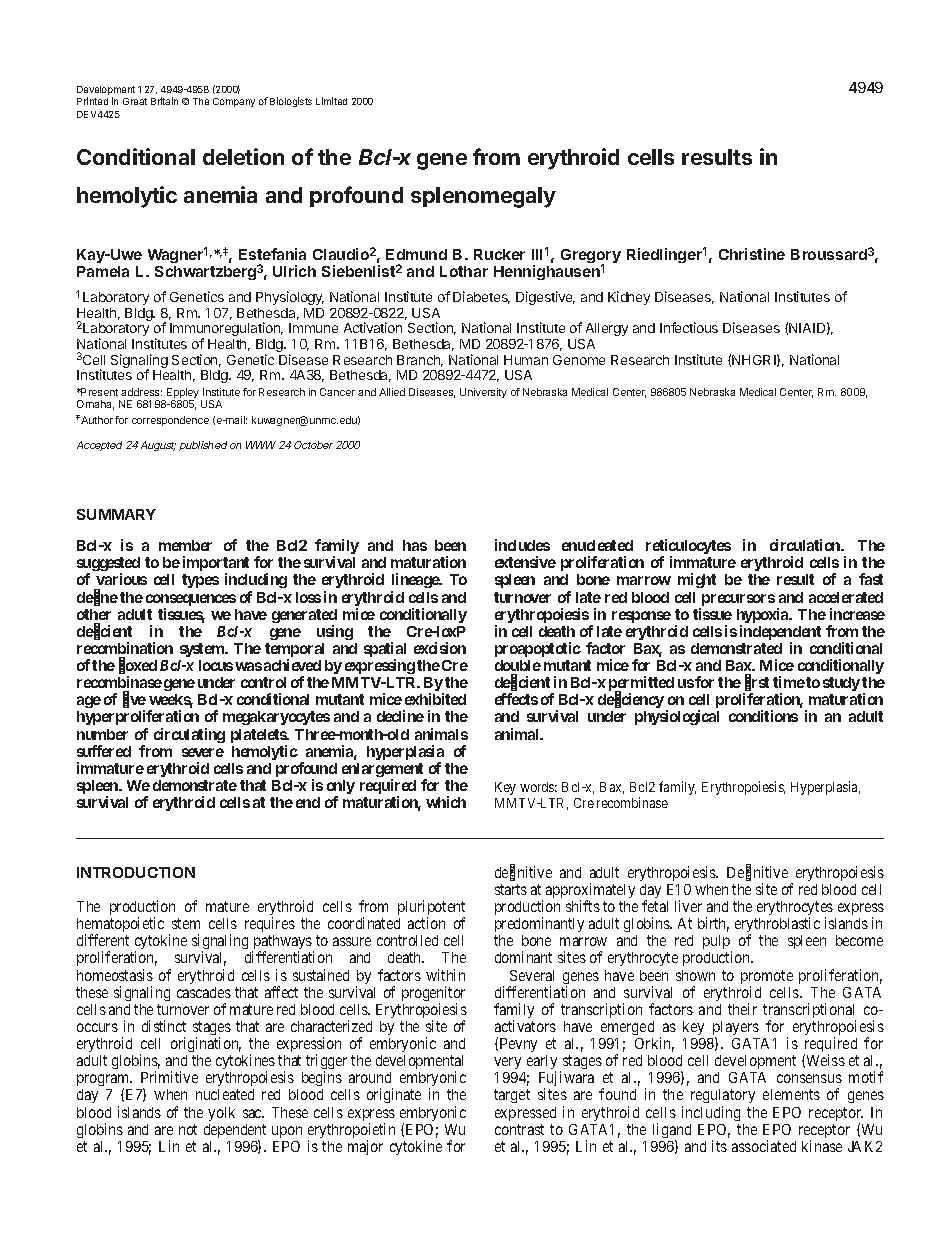  I want to click on Diabetes, so click(481, 297).
